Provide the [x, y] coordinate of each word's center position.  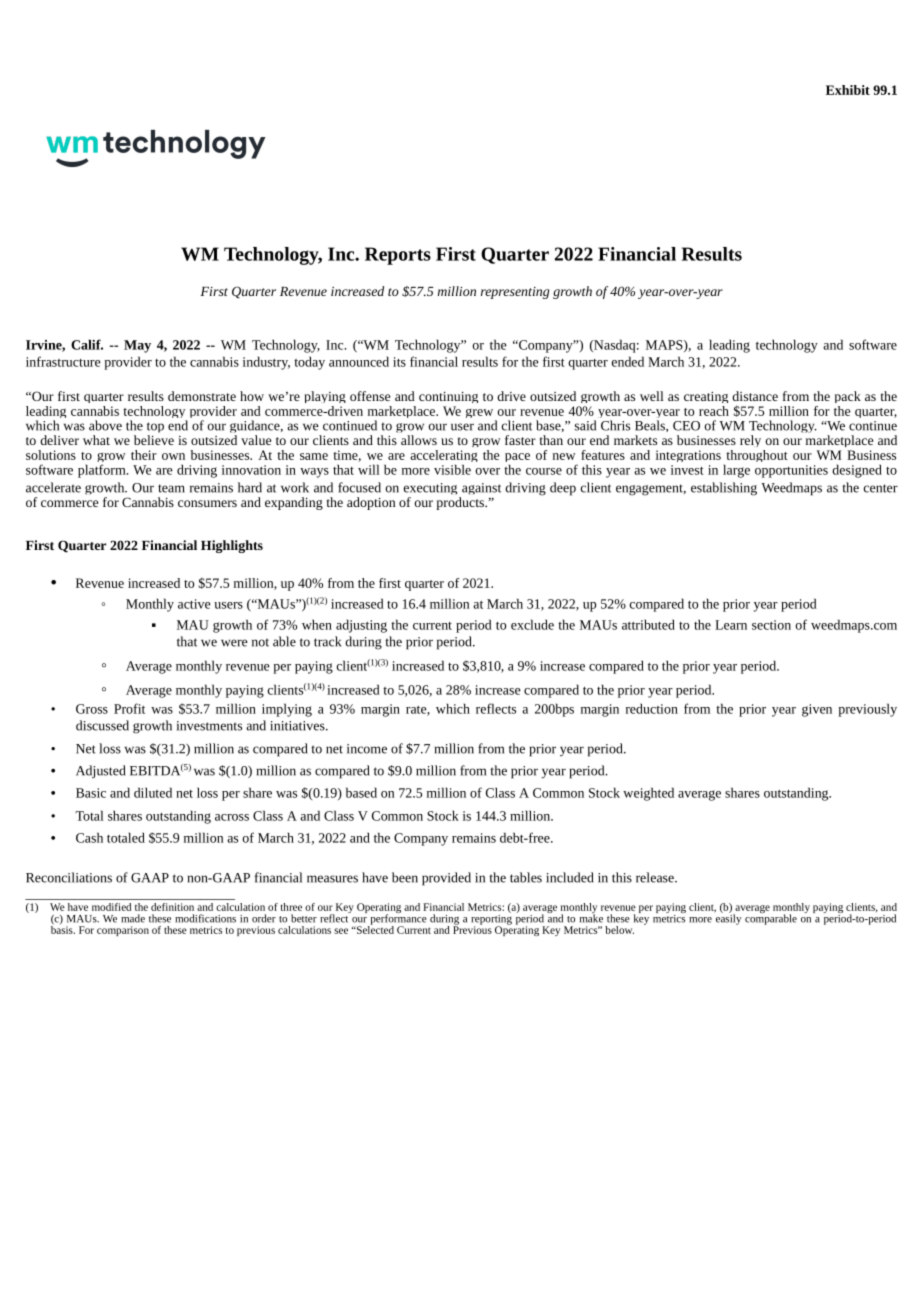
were [234, 643]
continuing [448, 397]
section [771, 625]
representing [515, 293]
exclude [532, 624]
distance [755, 396]
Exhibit [848, 90]
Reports [398, 256]
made [133, 918]
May [137, 346]
